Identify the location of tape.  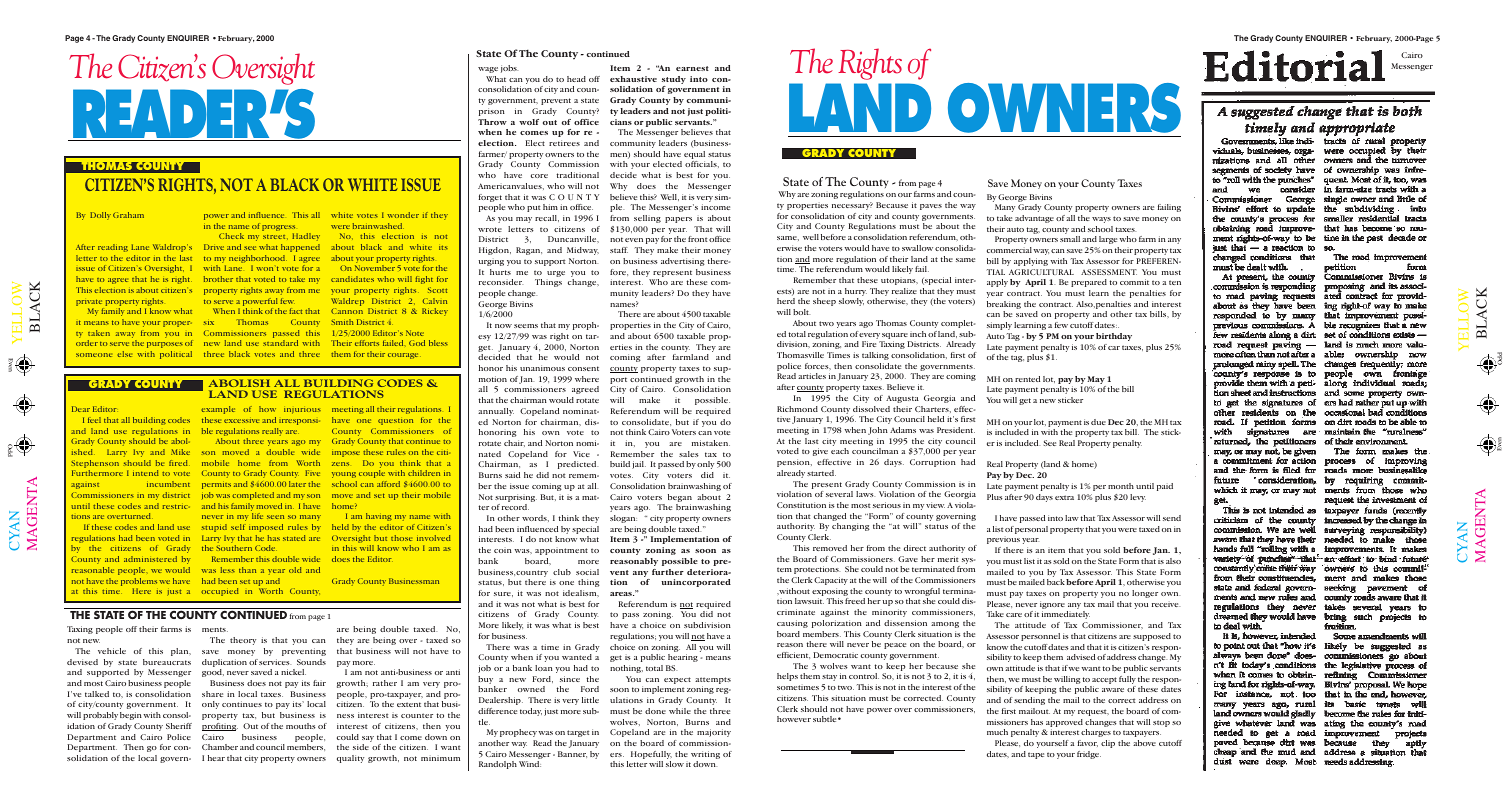
(1036, 755).
